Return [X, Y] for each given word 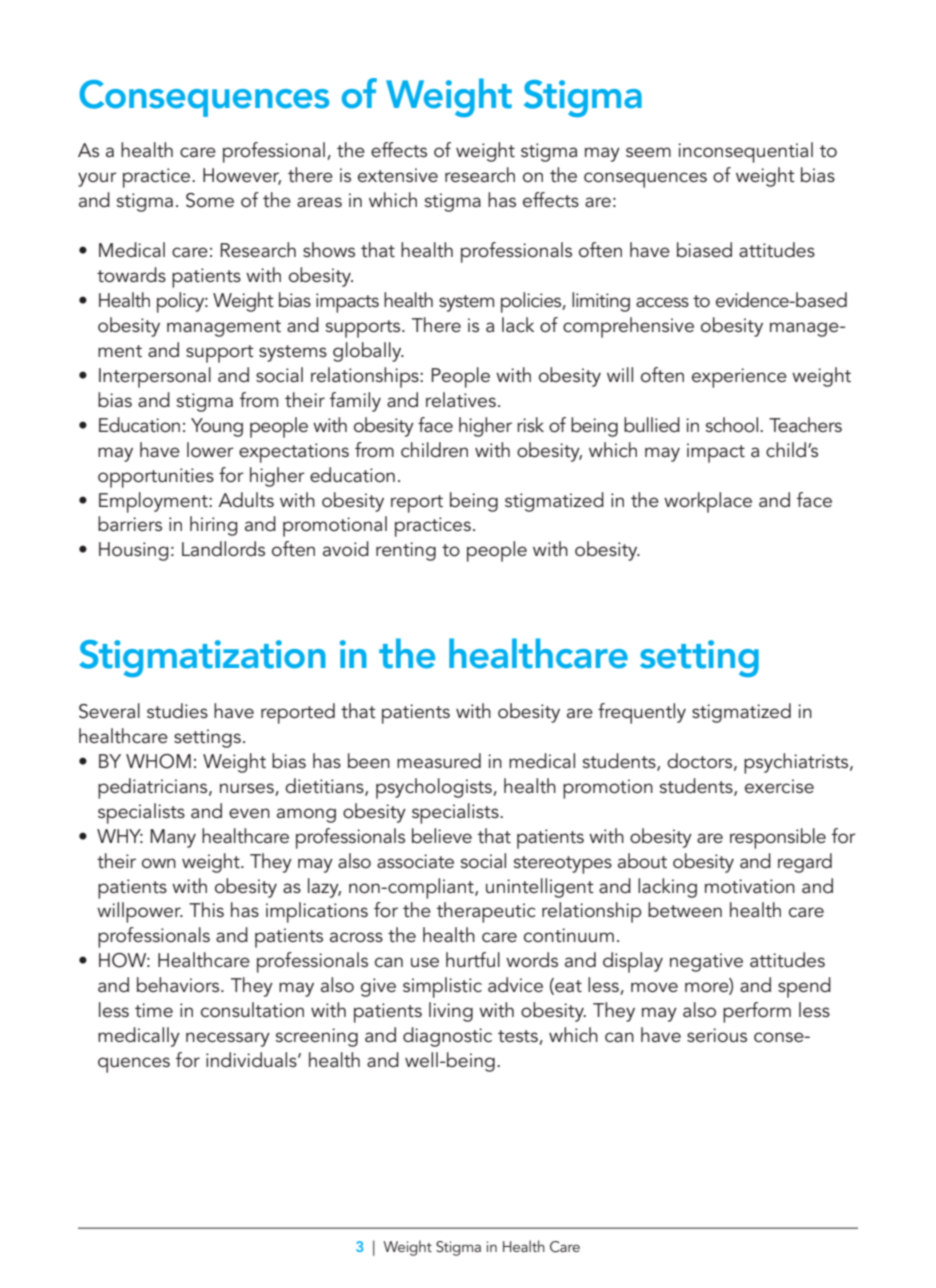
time [154, 1010]
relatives [461, 400]
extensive [398, 175]
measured [439, 761]
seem [648, 152]
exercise [779, 786]
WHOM [158, 761]
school [731, 425]
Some [210, 200]
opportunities [156, 478]
